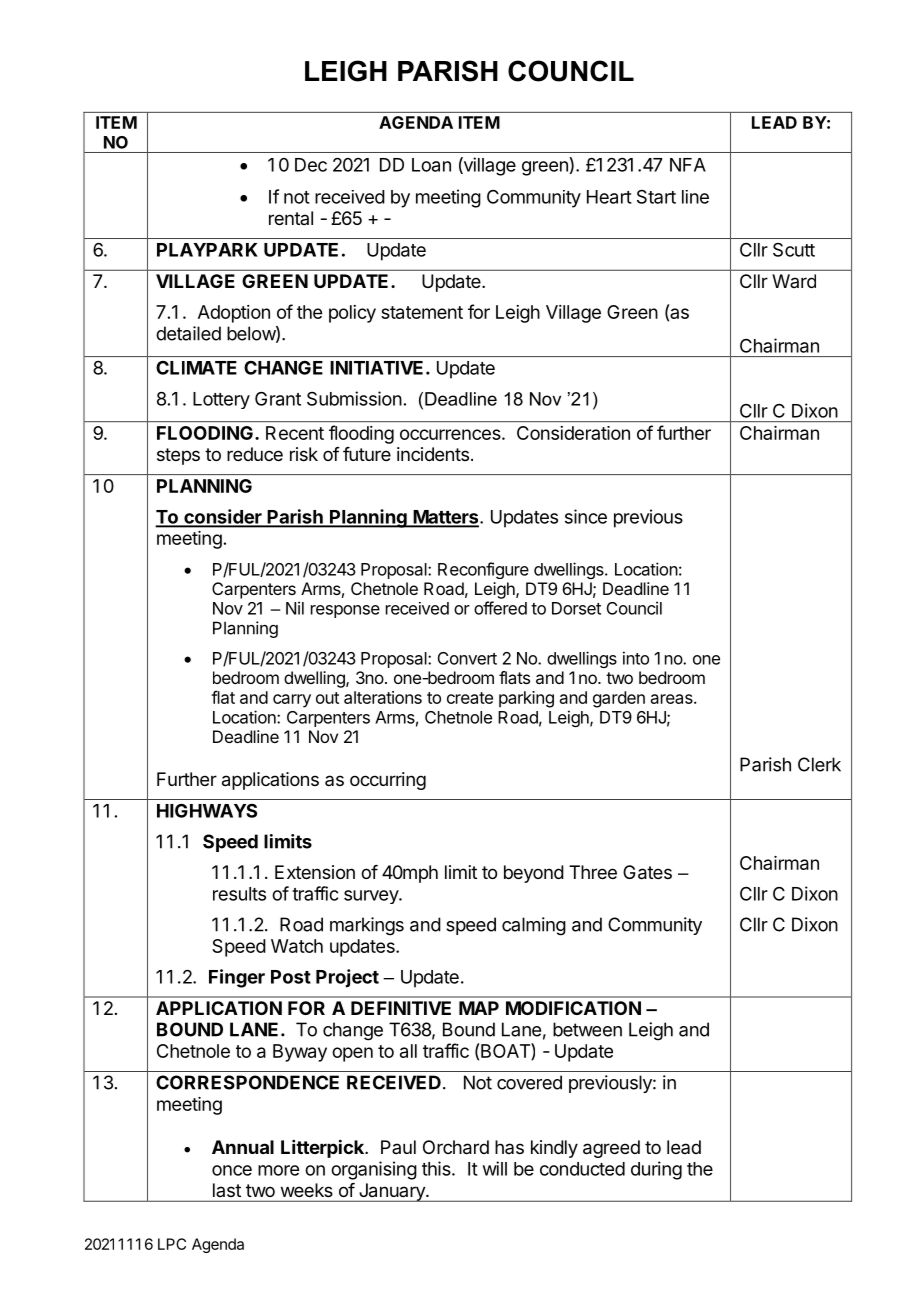 This page has height=1308, width=924. I want to click on NFA, so click(688, 165).
